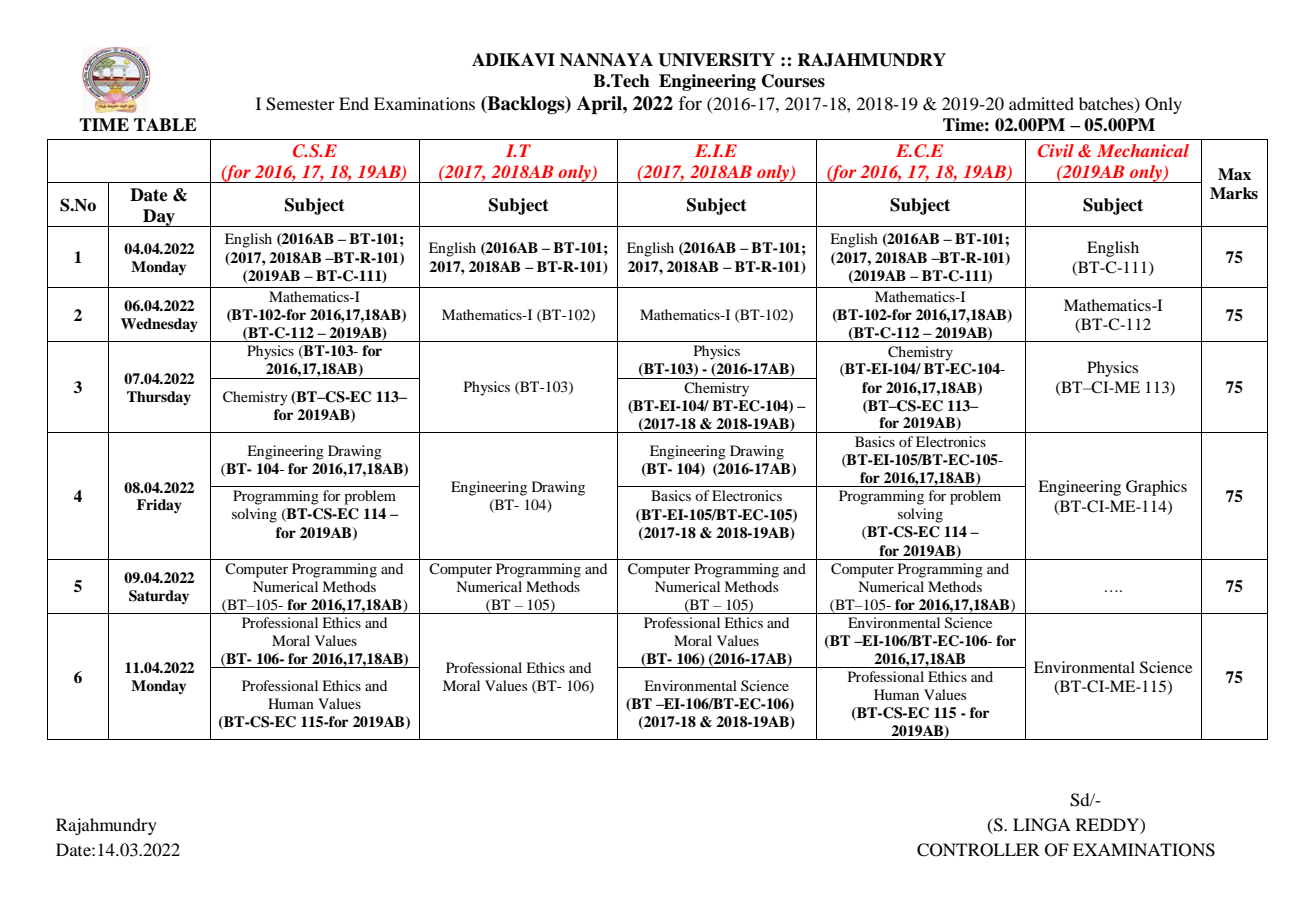 The width and height of the image is (1308, 924). I want to click on Thursday, so click(159, 398).
